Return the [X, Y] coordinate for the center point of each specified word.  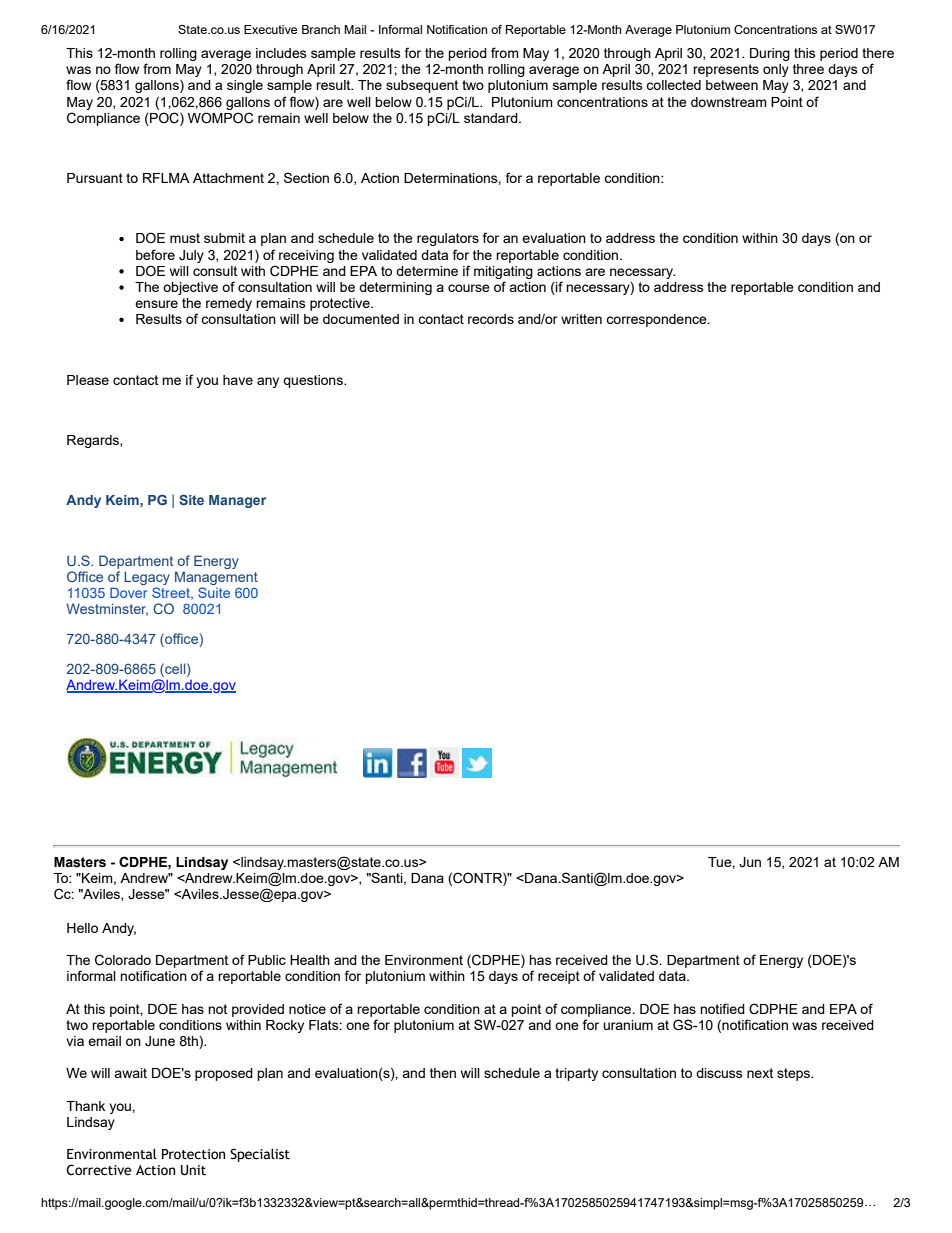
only [776, 70]
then [443, 1073]
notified [722, 1008]
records [491, 319]
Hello [82, 928]
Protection [193, 1154]
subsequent [422, 86]
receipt [559, 977]
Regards [94, 441]
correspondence [657, 320]
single [245, 86]
